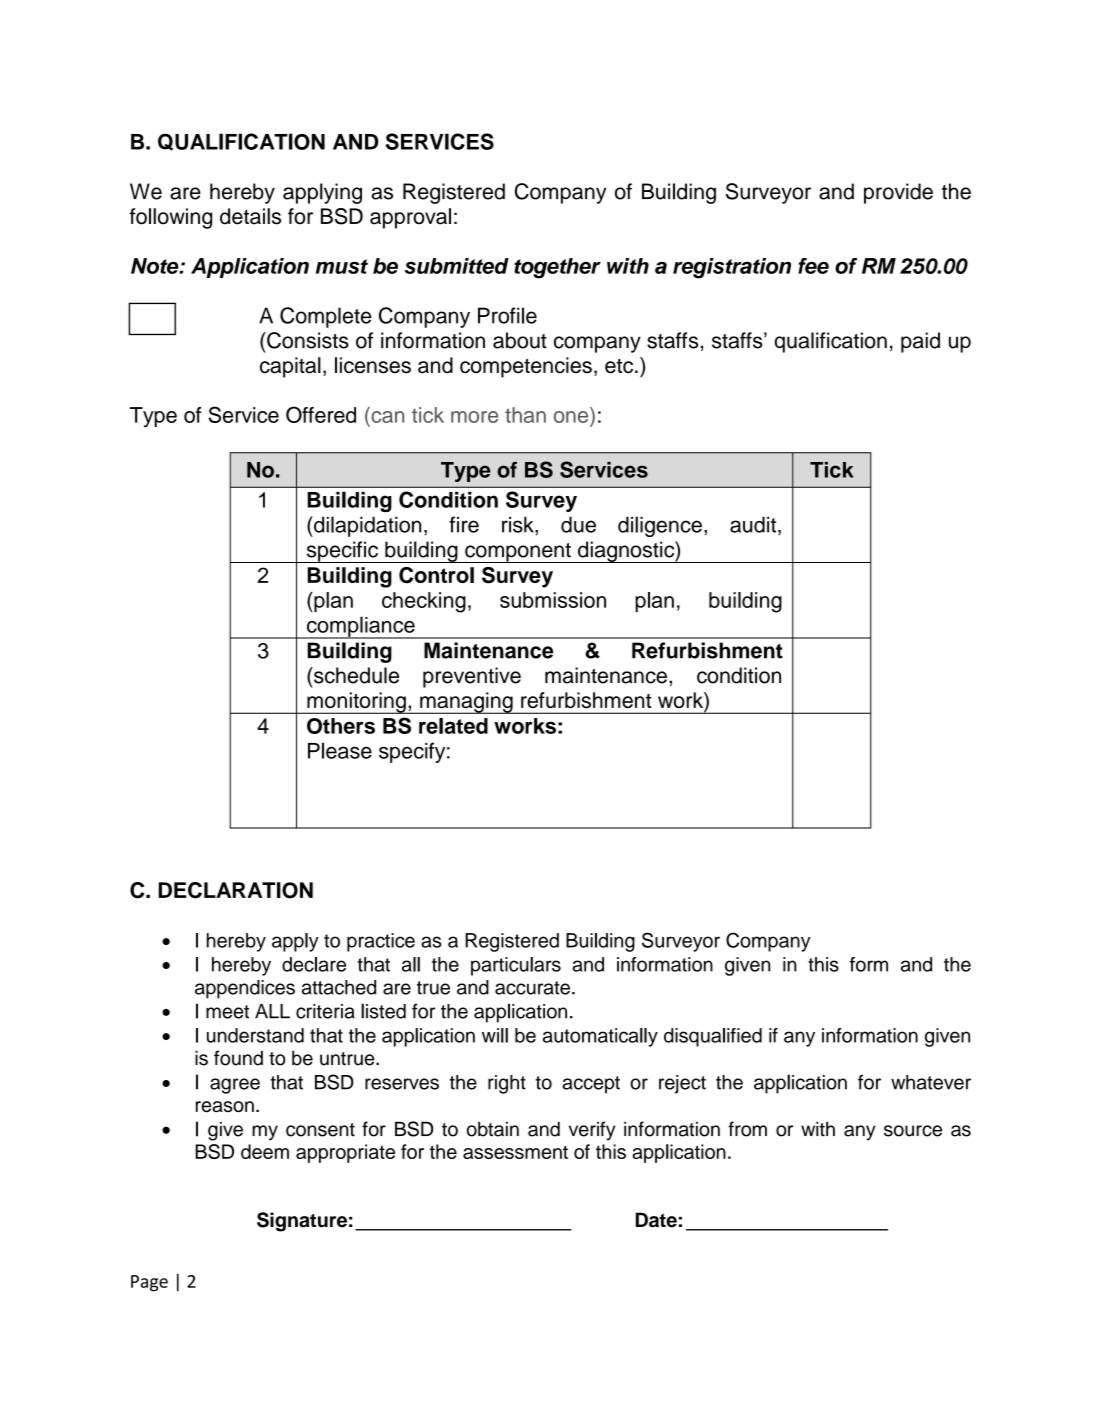 The width and height of the page is (1101, 1425). What do you see at coordinates (754, 525) in the page?
I see `audit` at bounding box center [754, 525].
